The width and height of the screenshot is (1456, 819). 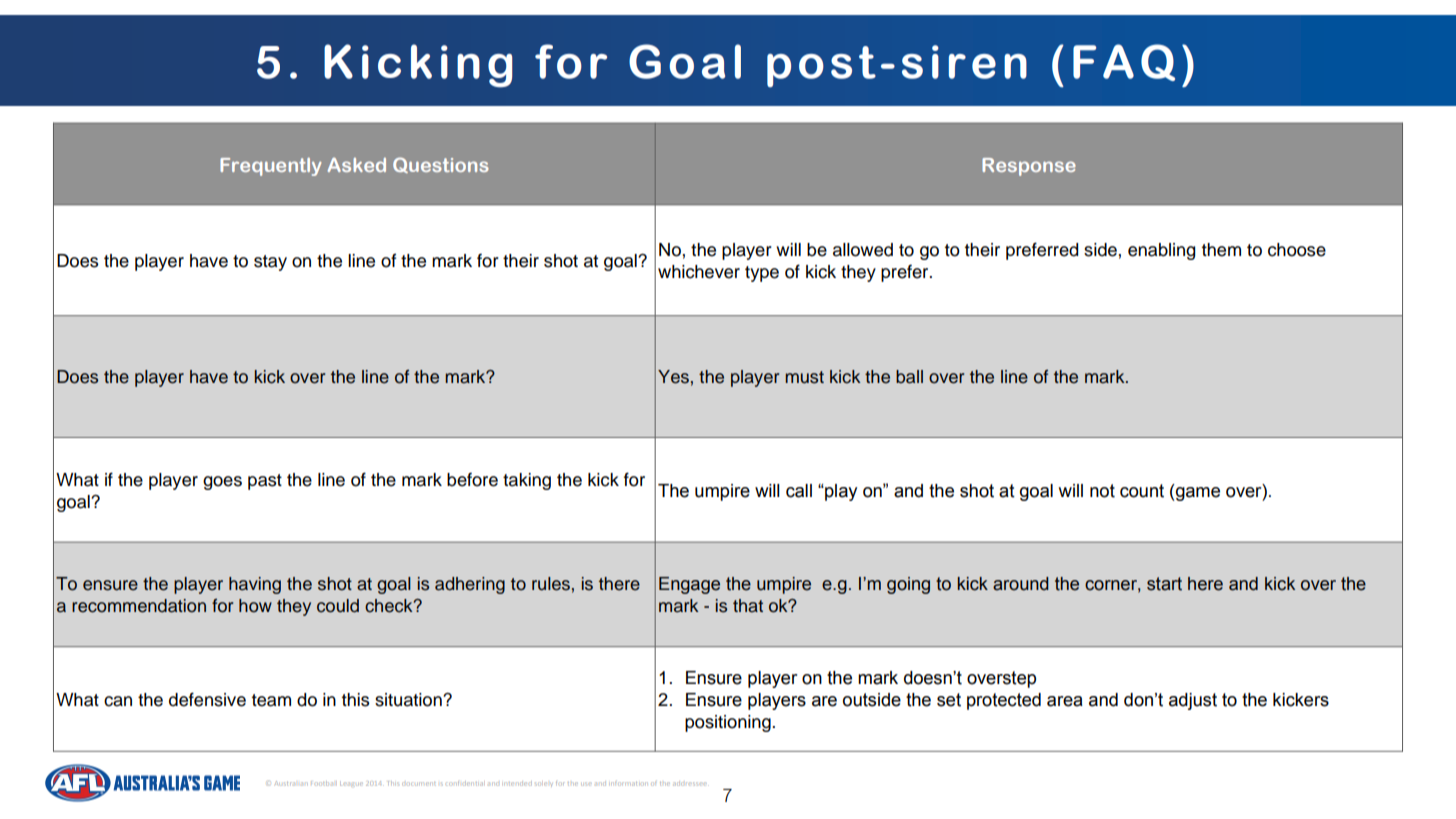 What do you see at coordinates (1124, 62) in the screenshot?
I see `FAQ` at bounding box center [1124, 62].
